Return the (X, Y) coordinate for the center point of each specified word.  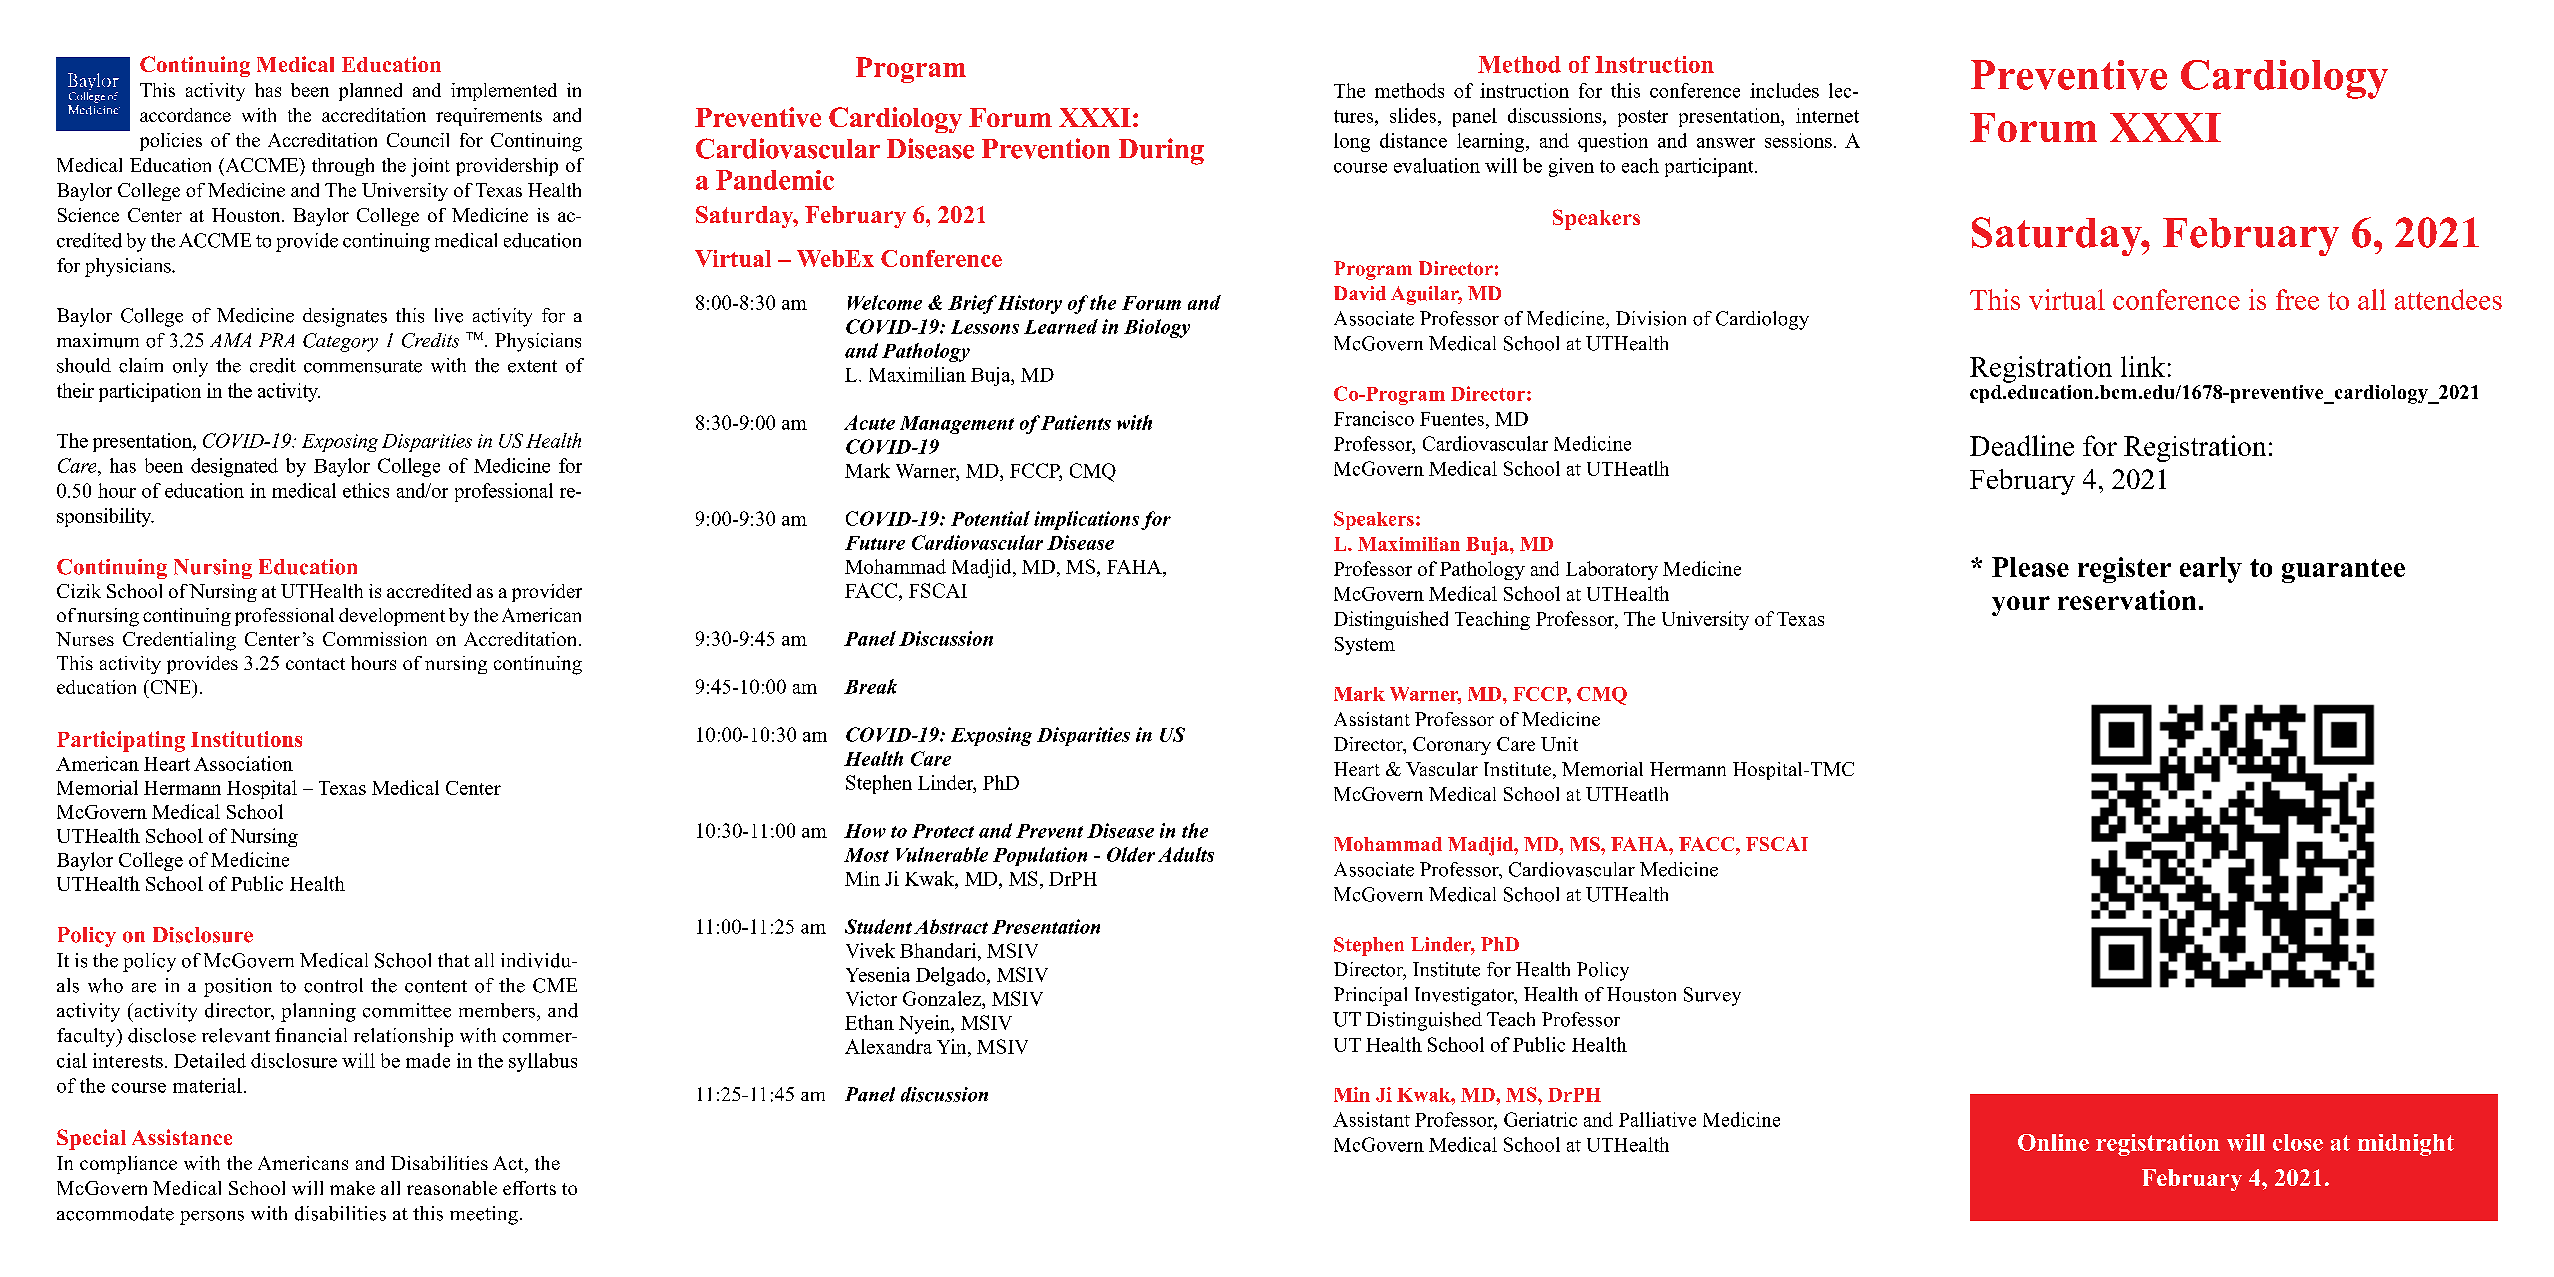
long (1352, 142)
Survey (1712, 996)
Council (418, 140)
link (2143, 366)
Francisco (1374, 418)
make (352, 1188)
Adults (1186, 854)
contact (315, 664)
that (454, 960)
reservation (2127, 600)
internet (1827, 115)
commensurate (363, 366)
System (1365, 646)
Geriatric (1540, 1119)
